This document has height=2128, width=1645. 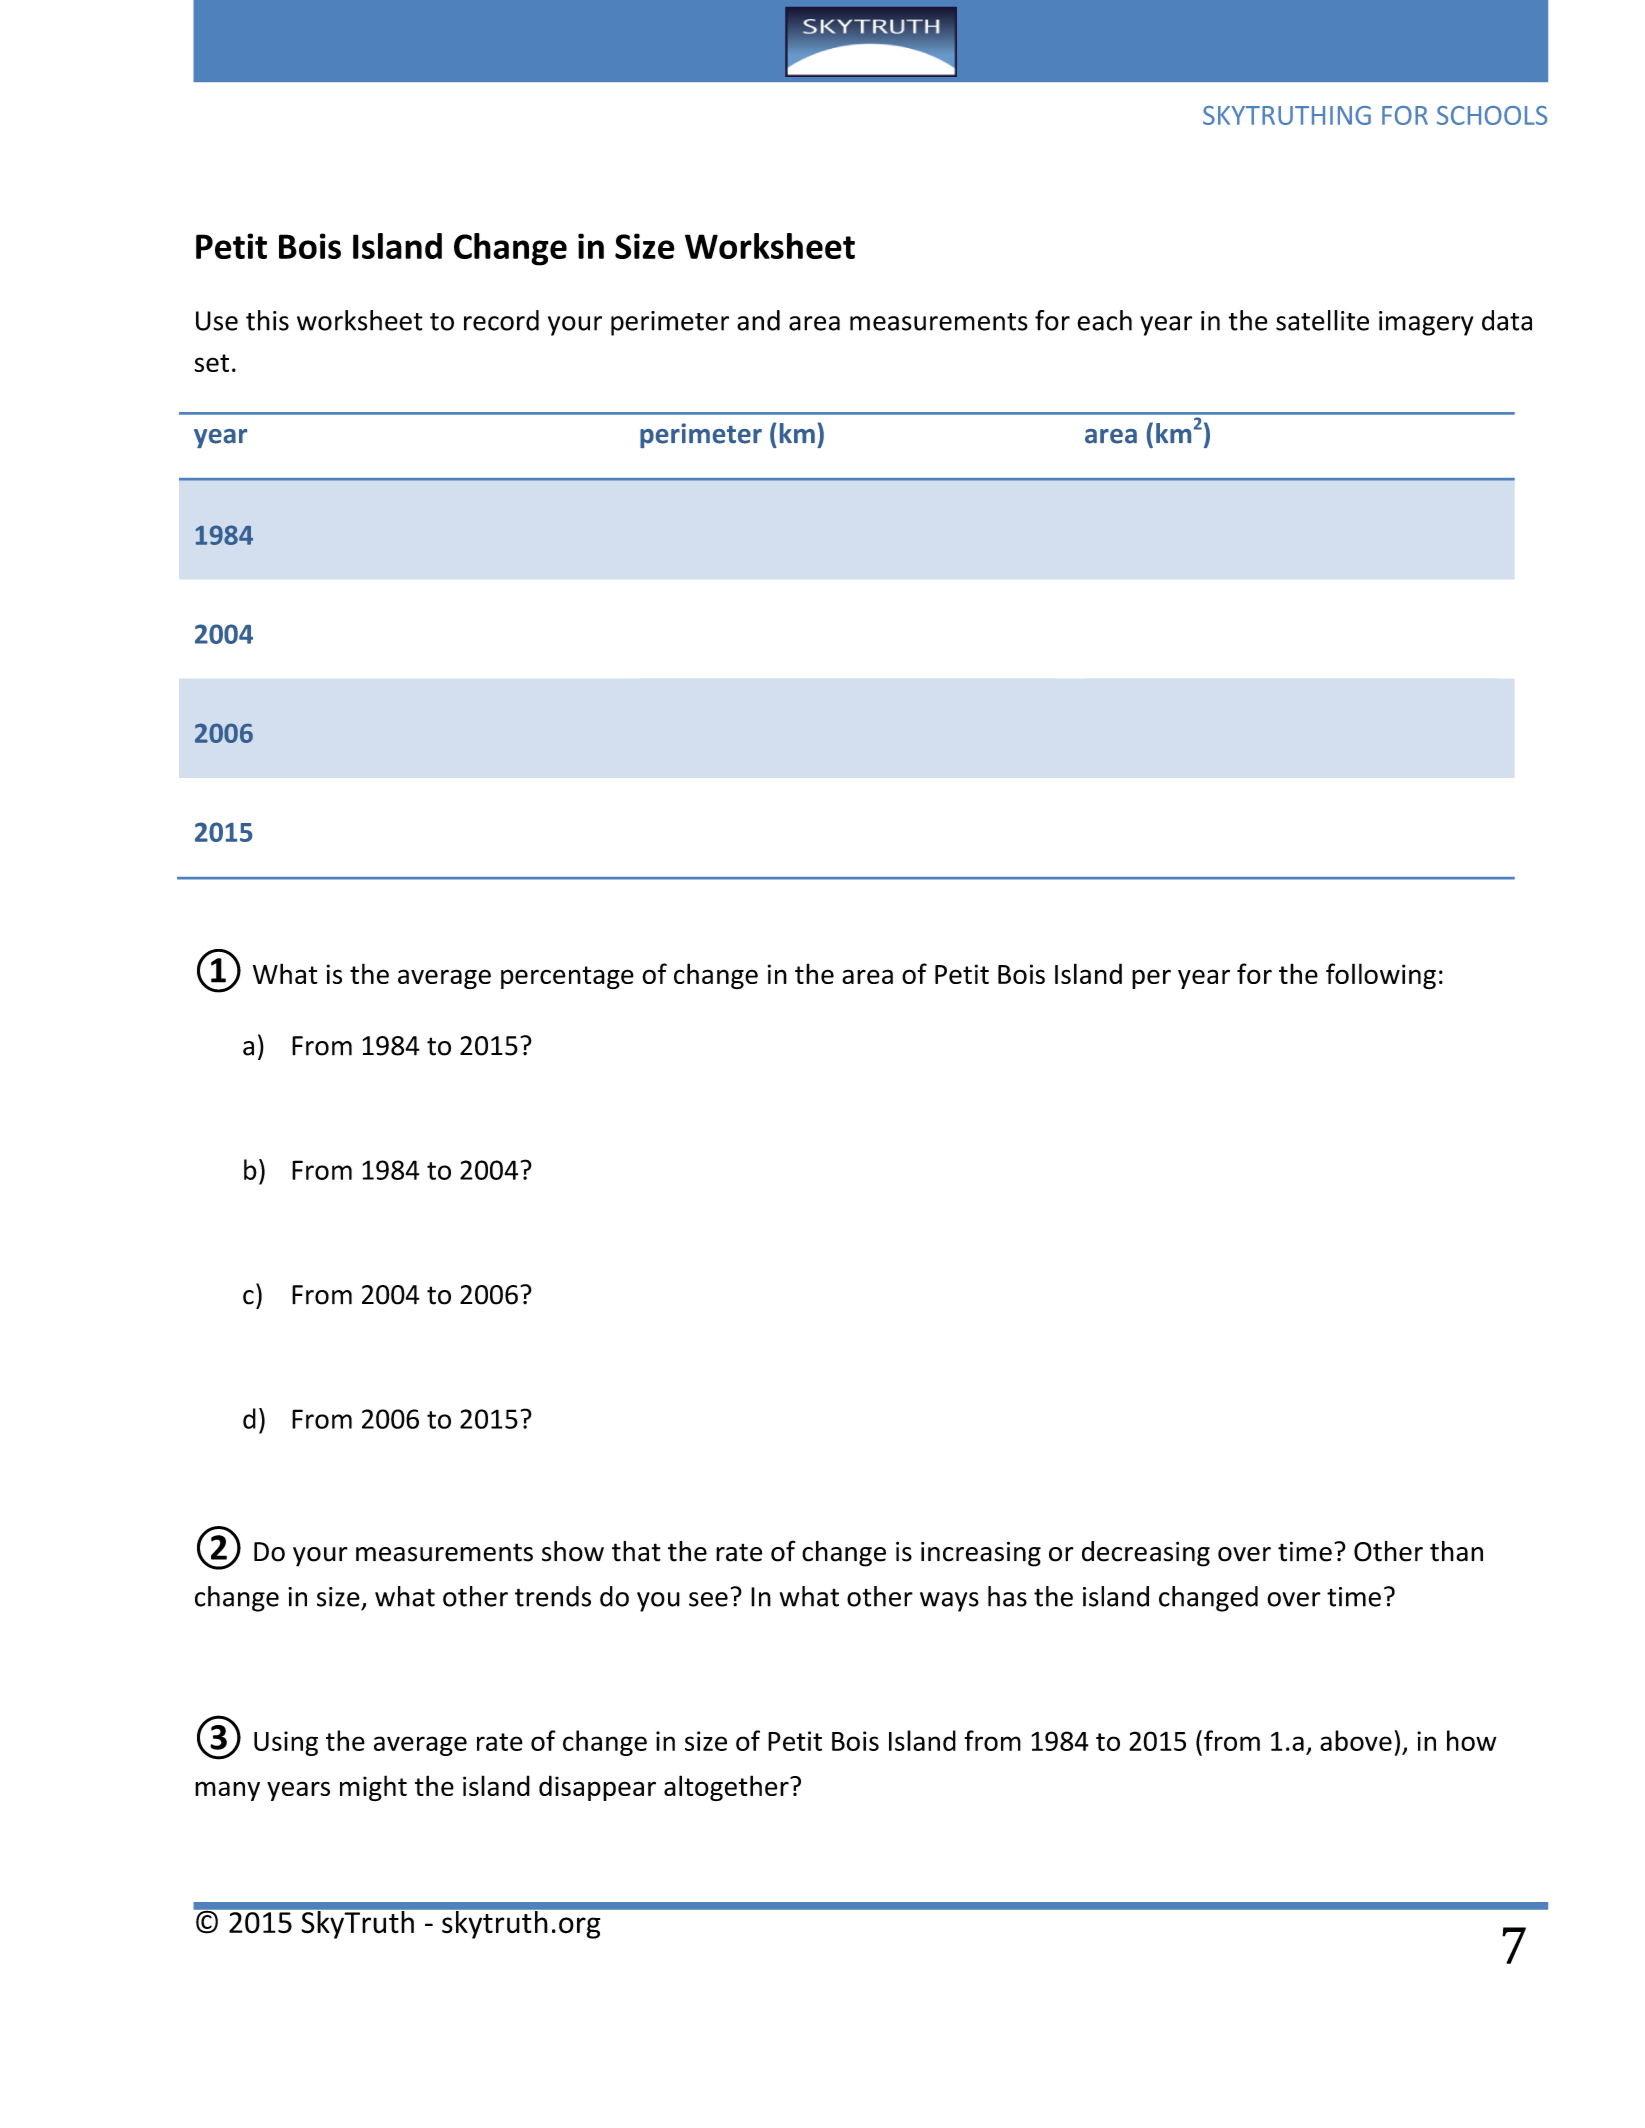 I want to click on increasing, so click(x=981, y=1554).
